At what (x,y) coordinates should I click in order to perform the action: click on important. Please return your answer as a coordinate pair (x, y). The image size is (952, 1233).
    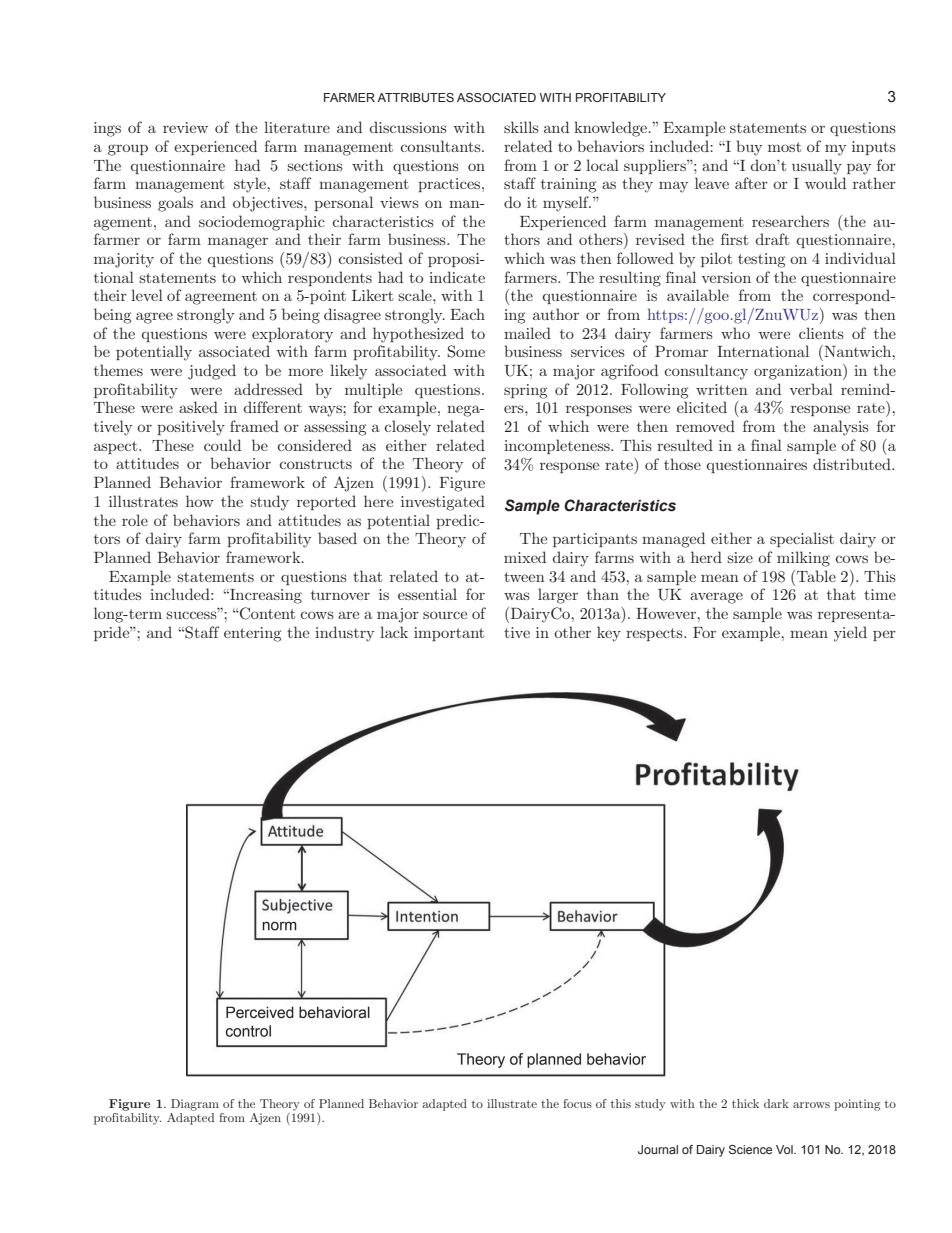
    Looking at the image, I should click on (449, 634).
